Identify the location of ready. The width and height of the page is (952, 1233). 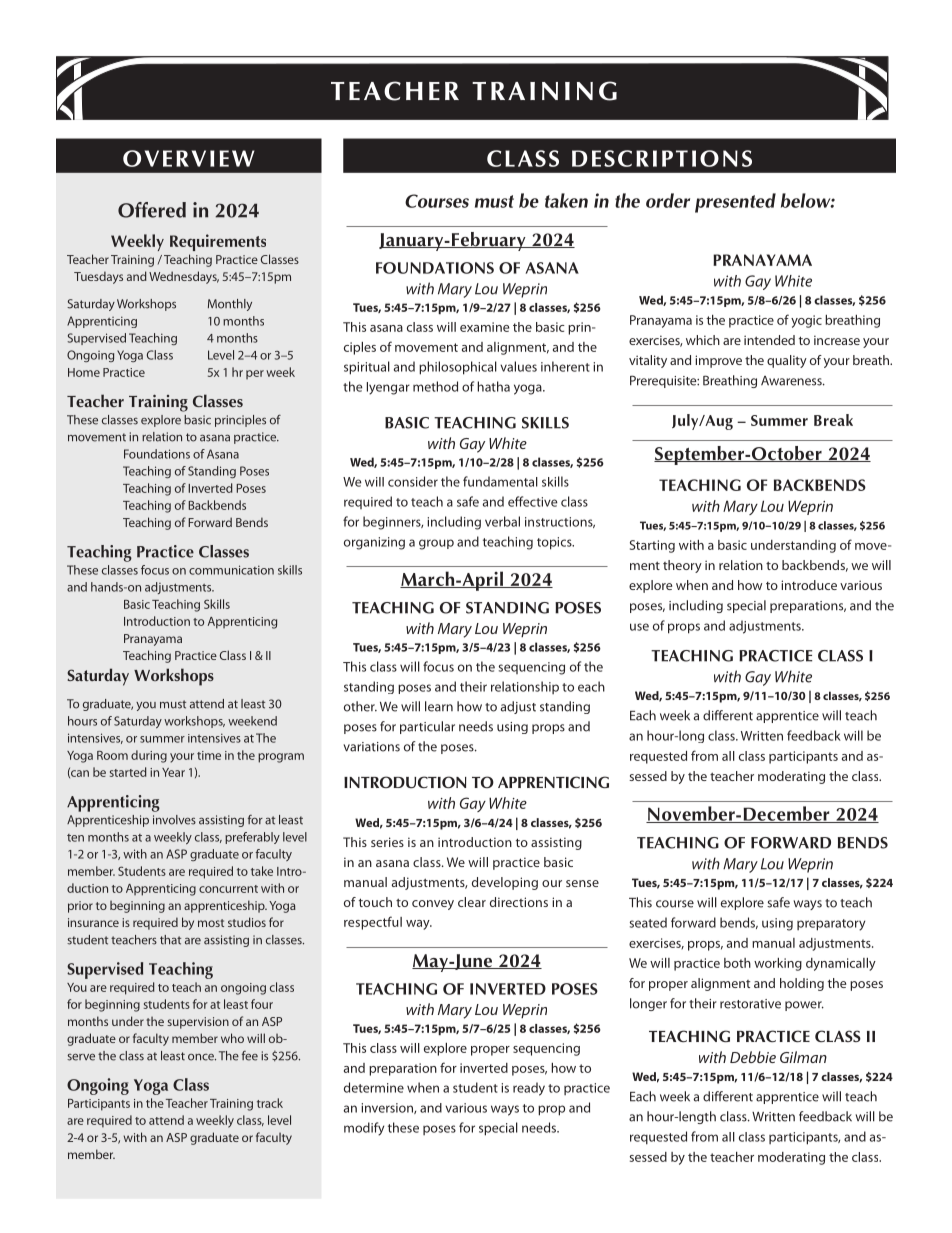
(529, 1089).
